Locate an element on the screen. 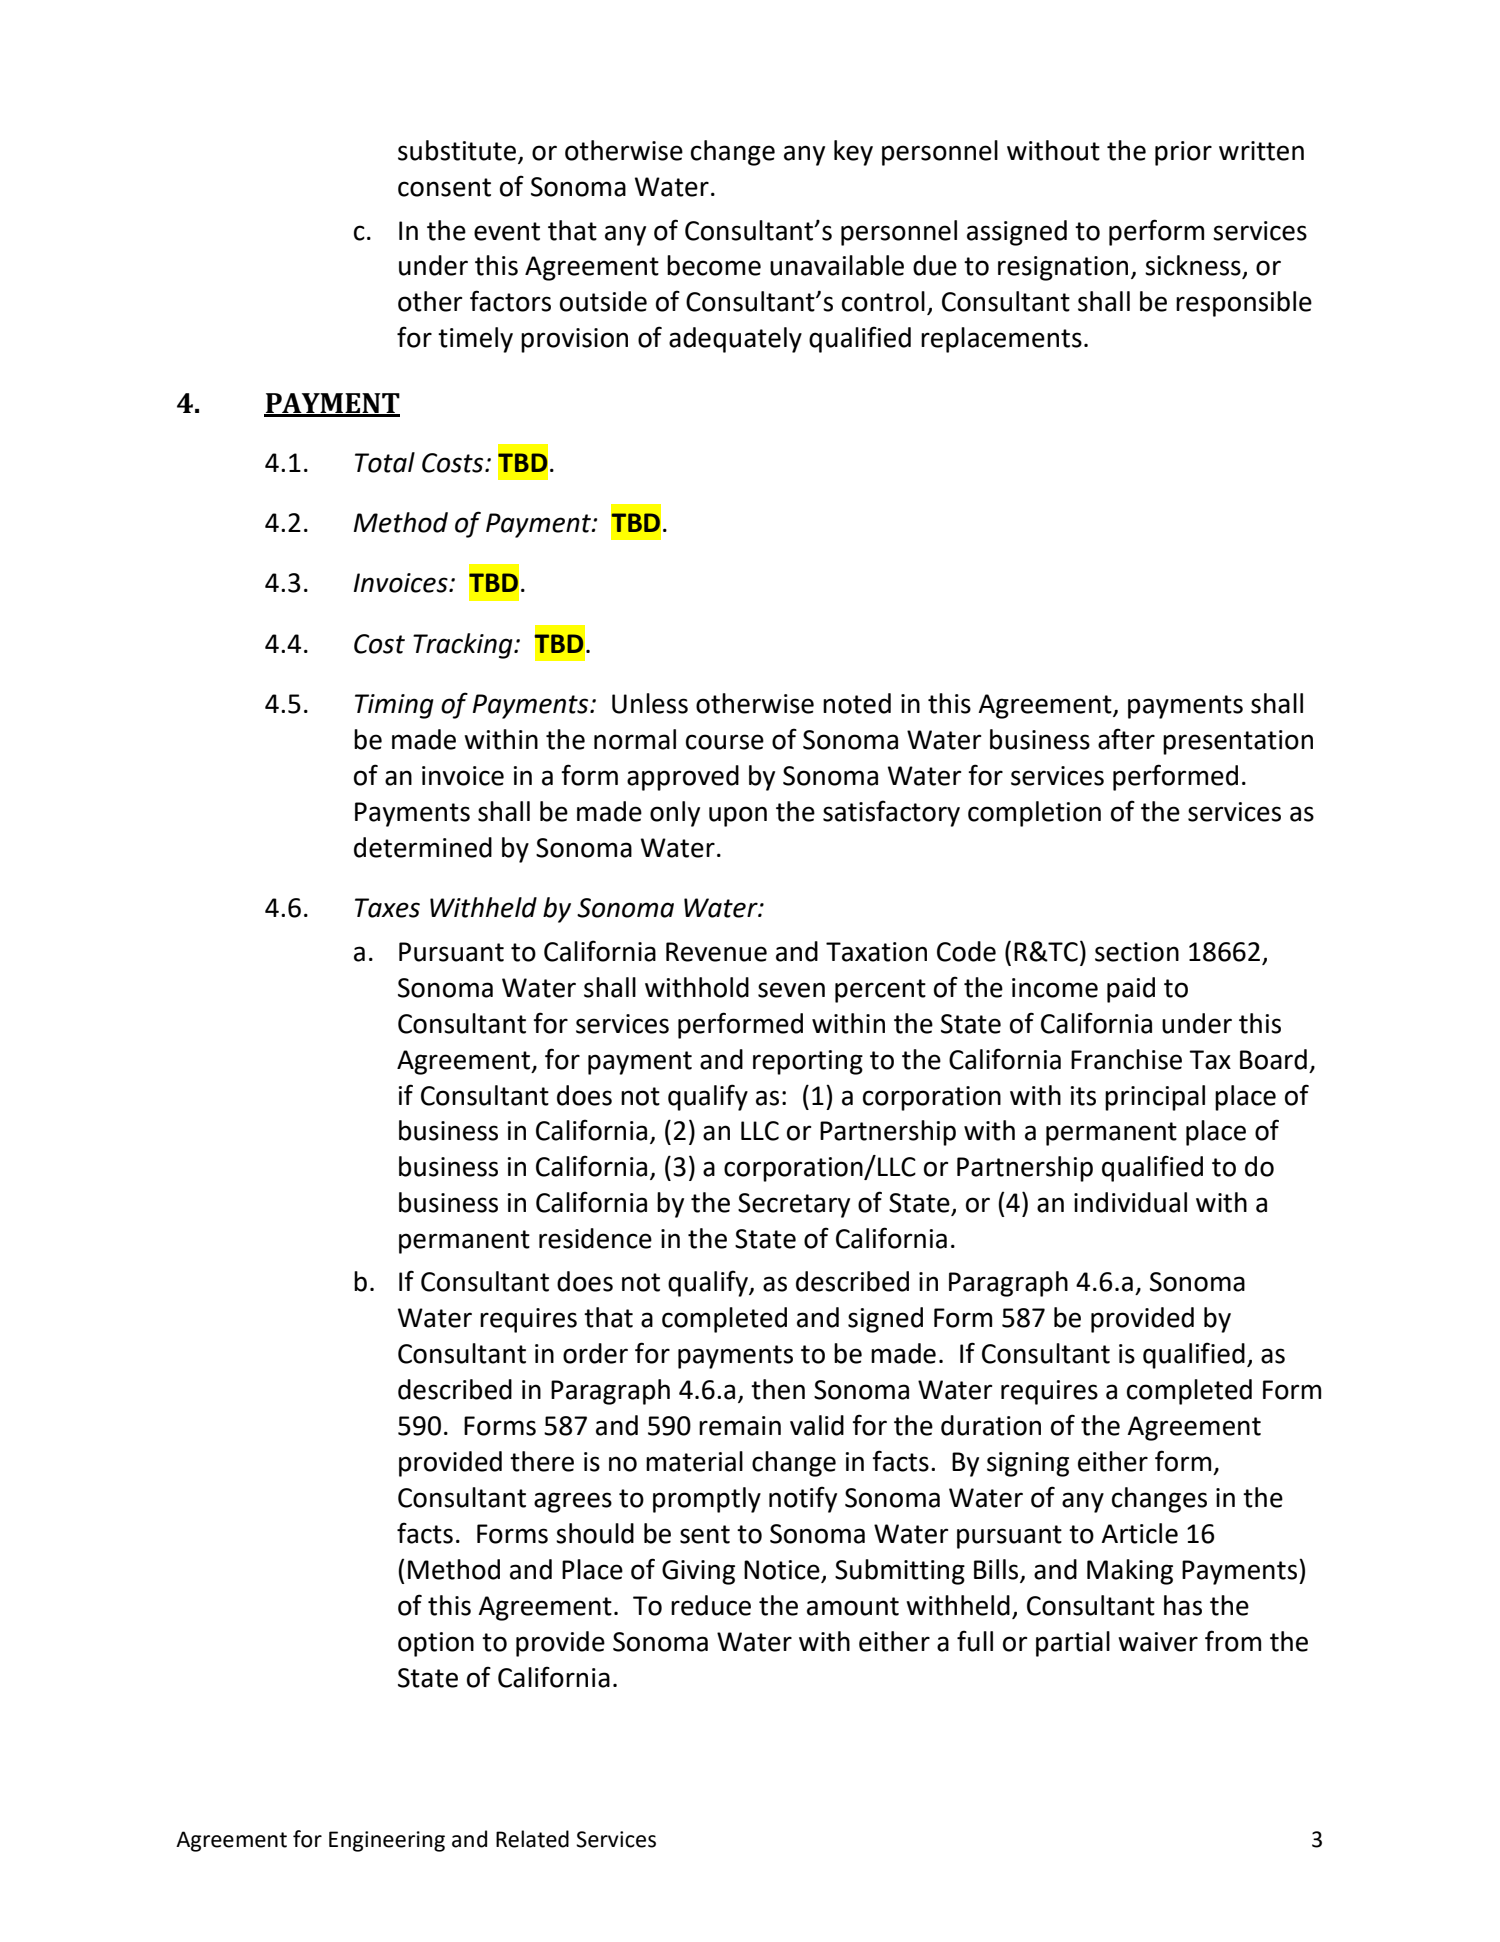 This screenshot has height=1942, width=1500. paid is located at coordinates (1131, 990).
